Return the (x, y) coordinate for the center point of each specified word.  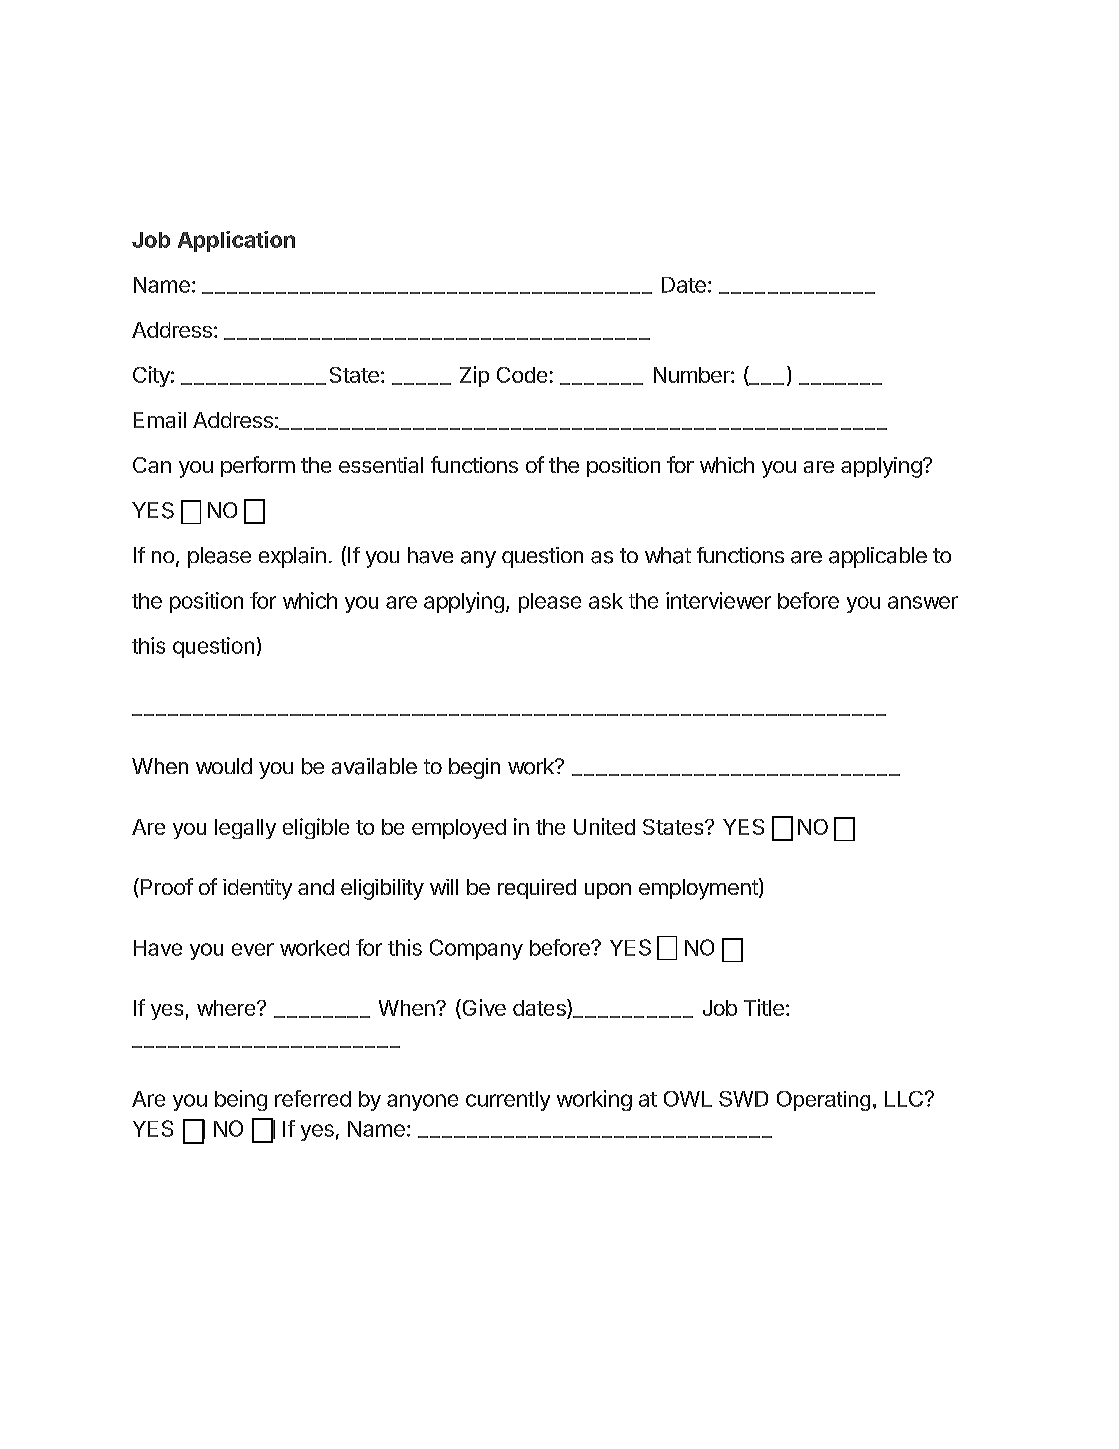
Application (236, 241)
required (537, 889)
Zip (474, 376)
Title (764, 1007)
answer (923, 602)
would (224, 766)
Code (522, 375)
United (604, 826)
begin (474, 768)
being (241, 1100)
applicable (878, 557)
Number (693, 375)
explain (292, 557)
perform (258, 466)
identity (257, 889)
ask (606, 601)
